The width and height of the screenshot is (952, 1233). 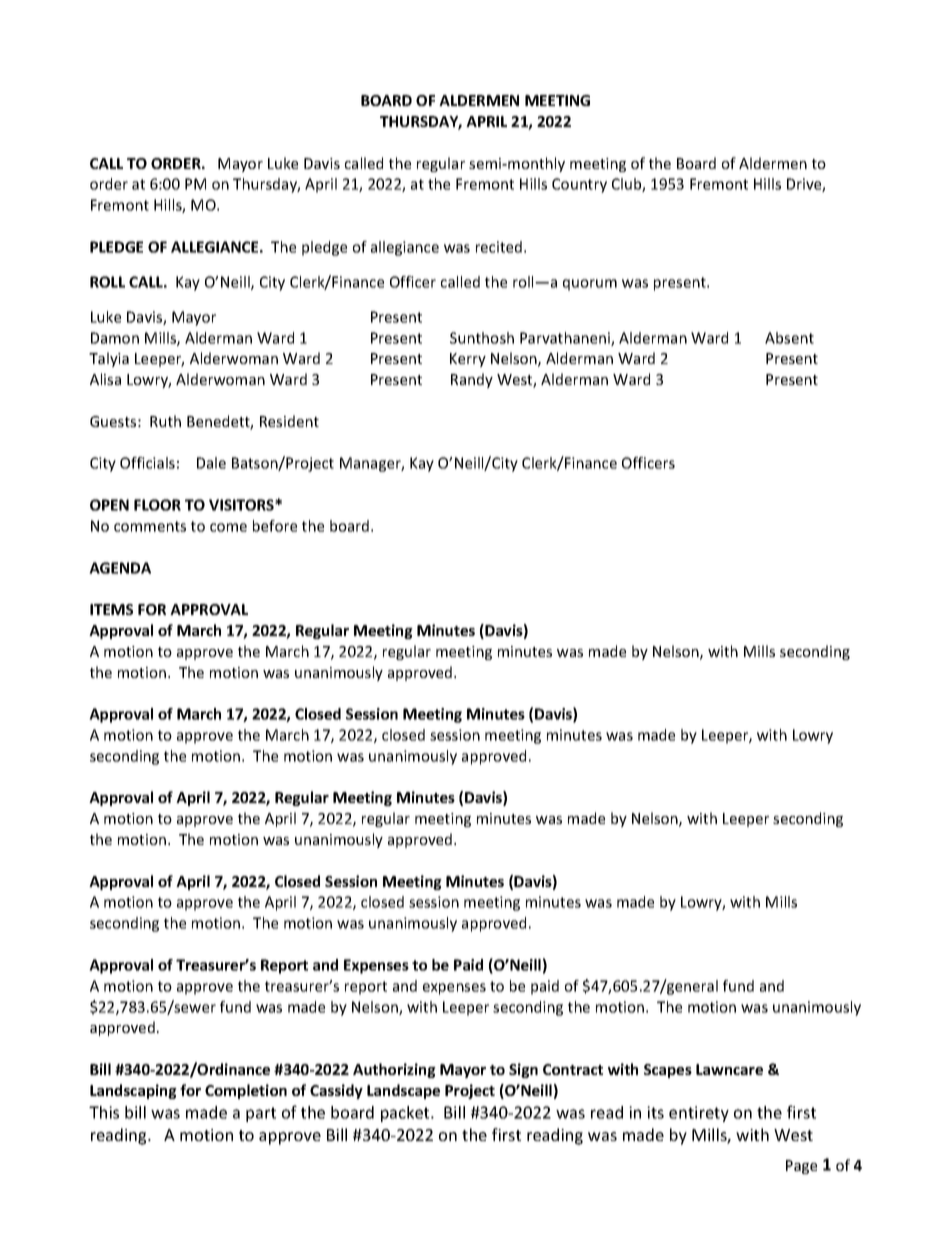 What do you see at coordinates (468, 360) in the screenshot?
I see `Kerry` at bounding box center [468, 360].
